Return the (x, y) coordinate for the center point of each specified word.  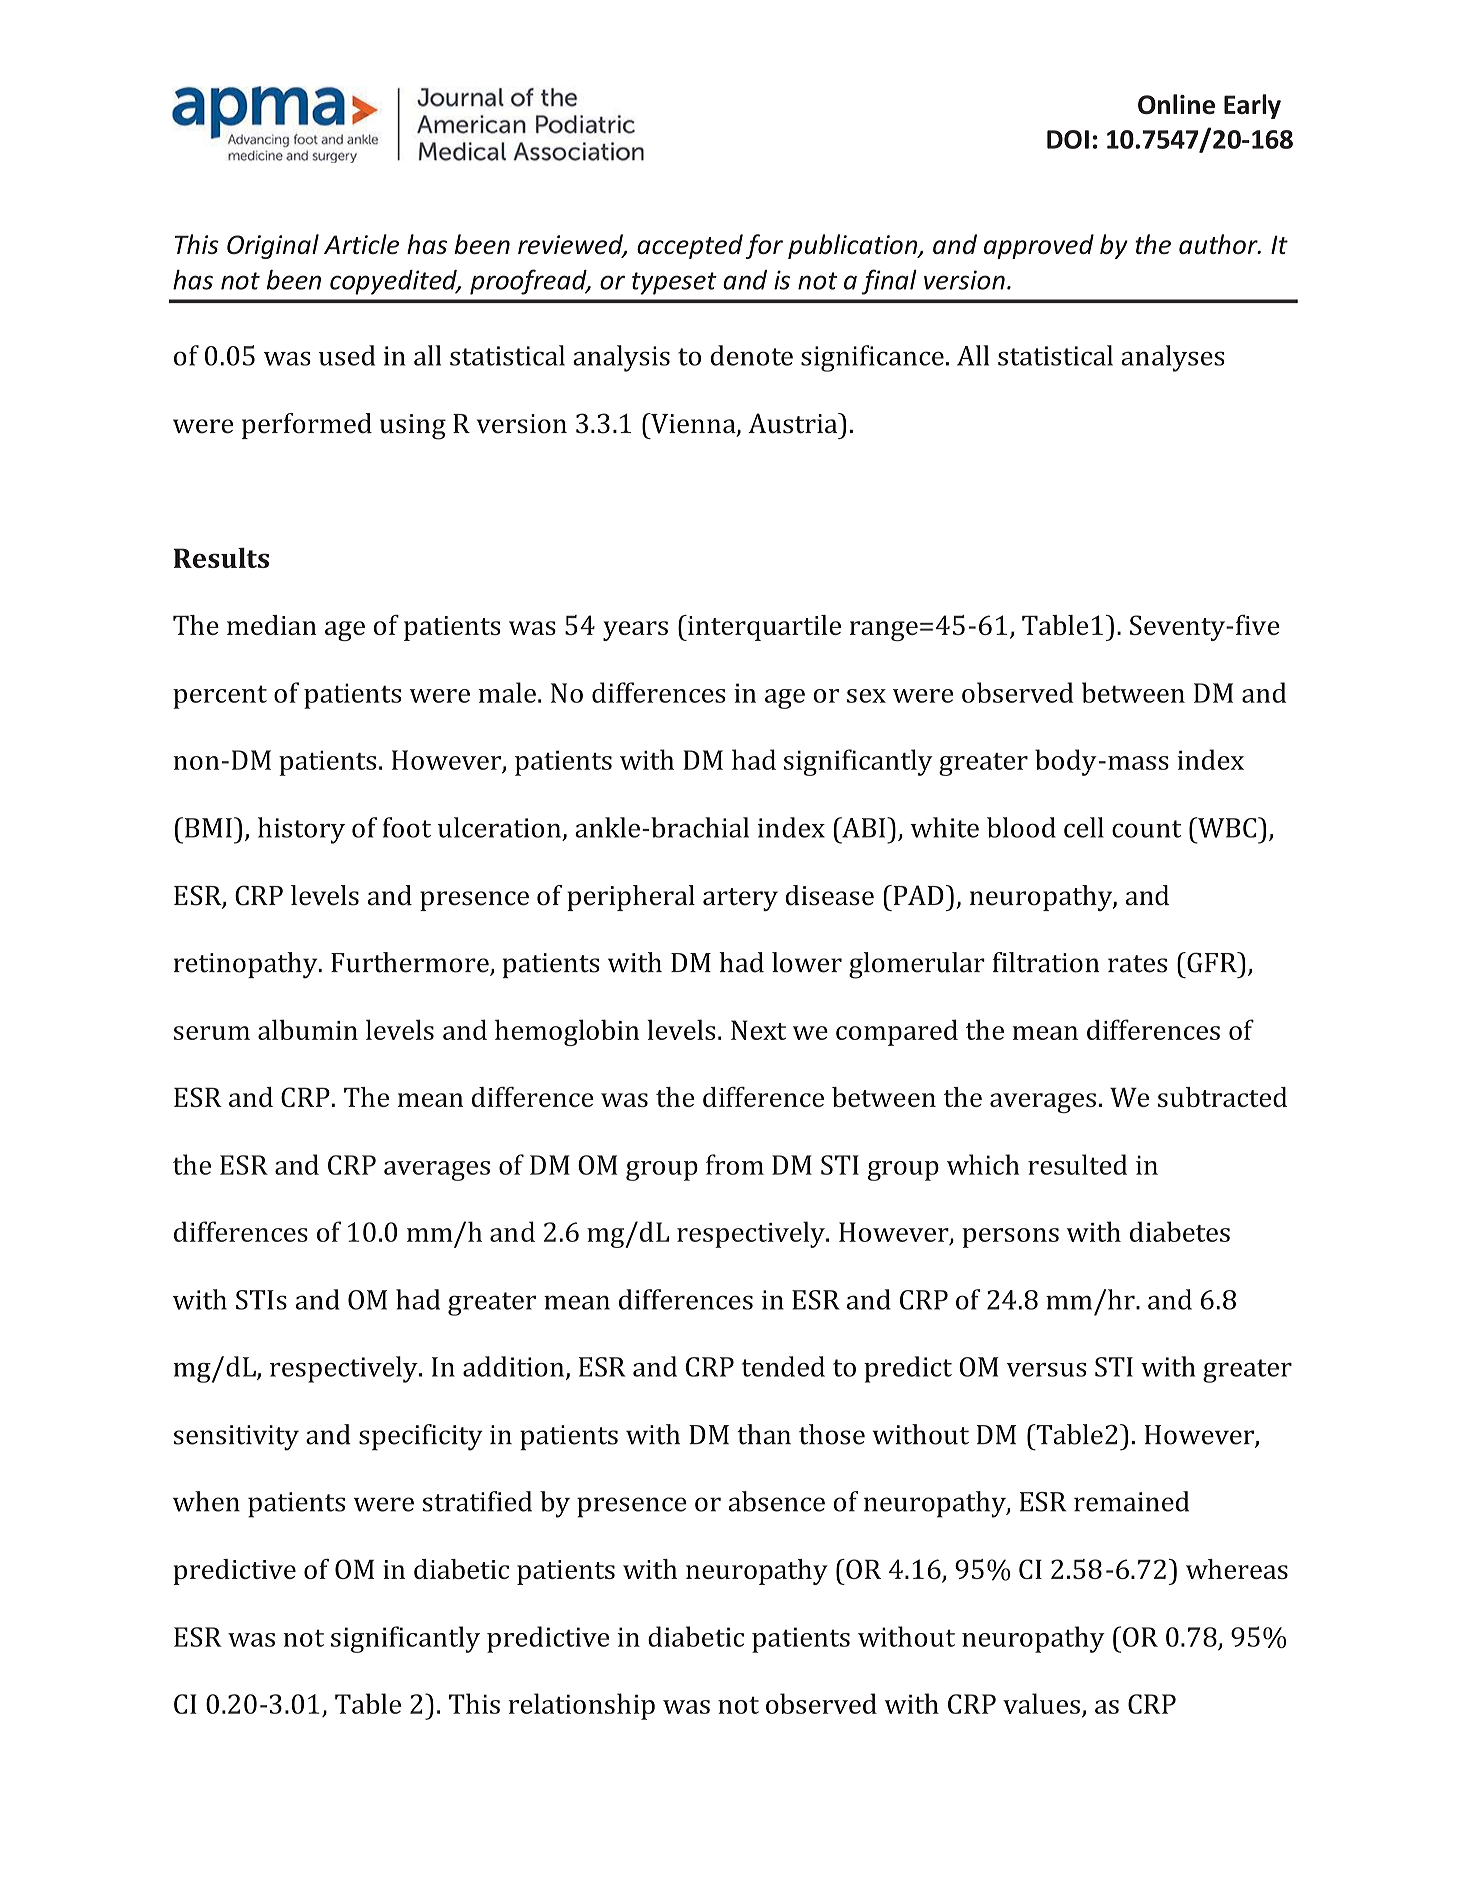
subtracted (1222, 1097)
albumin (308, 1029)
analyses (1173, 358)
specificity (421, 1437)
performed (307, 426)
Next (758, 1030)
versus (1046, 1370)
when (206, 1501)
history (301, 830)
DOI (1068, 139)
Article (361, 244)
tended (783, 1366)
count (1146, 829)
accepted (690, 246)
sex (866, 696)
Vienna (693, 424)
